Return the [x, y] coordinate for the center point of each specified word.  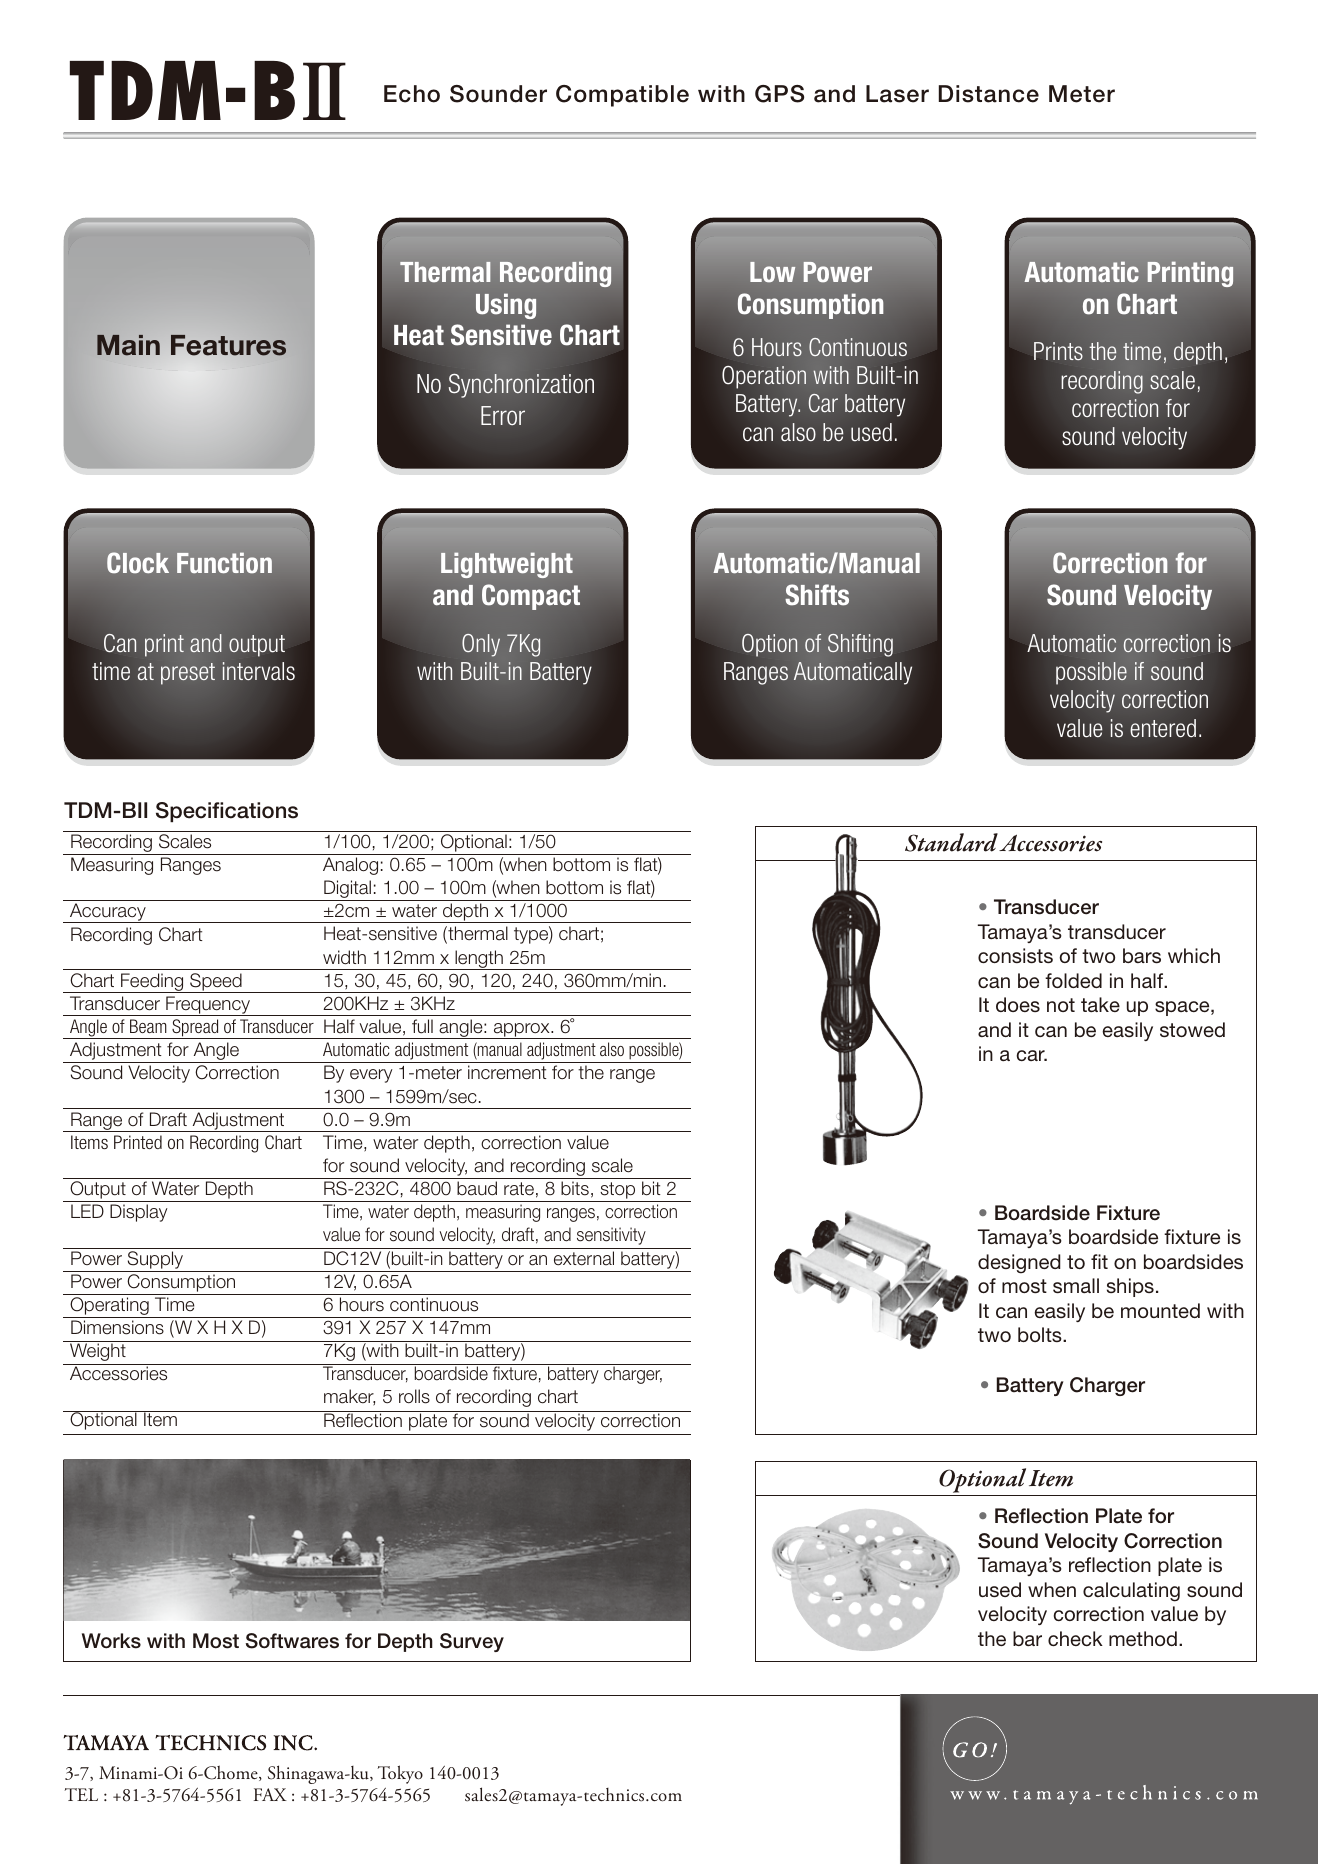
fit [1099, 1261]
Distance [989, 94]
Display [139, 1213]
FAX [270, 1794]
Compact [531, 597]
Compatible [622, 96]
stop [618, 1192]
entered [1163, 728]
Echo [412, 94]
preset [188, 674]
